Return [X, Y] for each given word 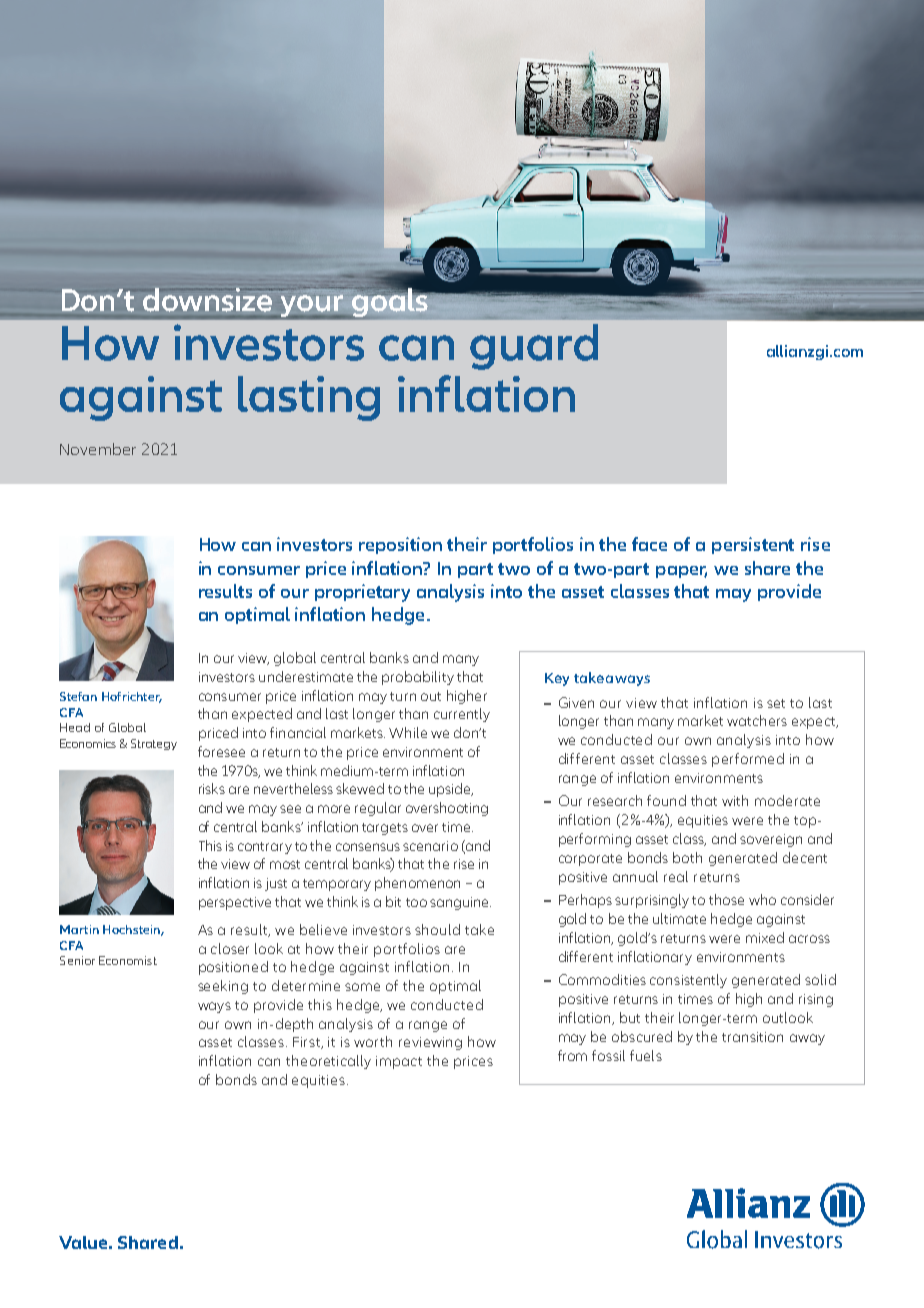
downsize [207, 300]
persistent [753, 545]
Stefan [78, 696]
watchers [757, 720]
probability [418, 678]
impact [399, 1062]
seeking [223, 987]
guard [534, 347]
